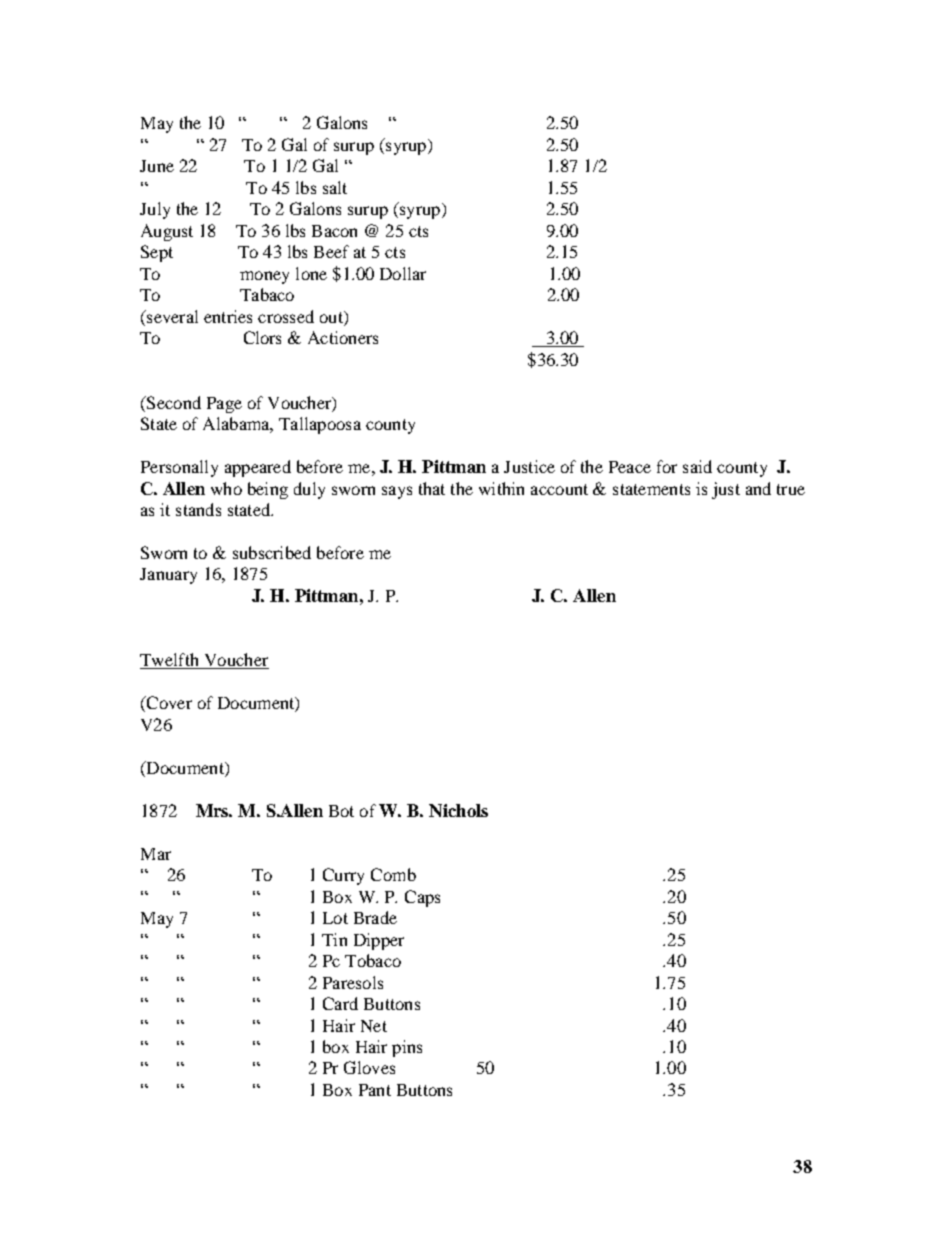 This screenshot has width=952, height=1233. What do you see at coordinates (407, 1048) in the screenshot?
I see `pins` at bounding box center [407, 1048].
